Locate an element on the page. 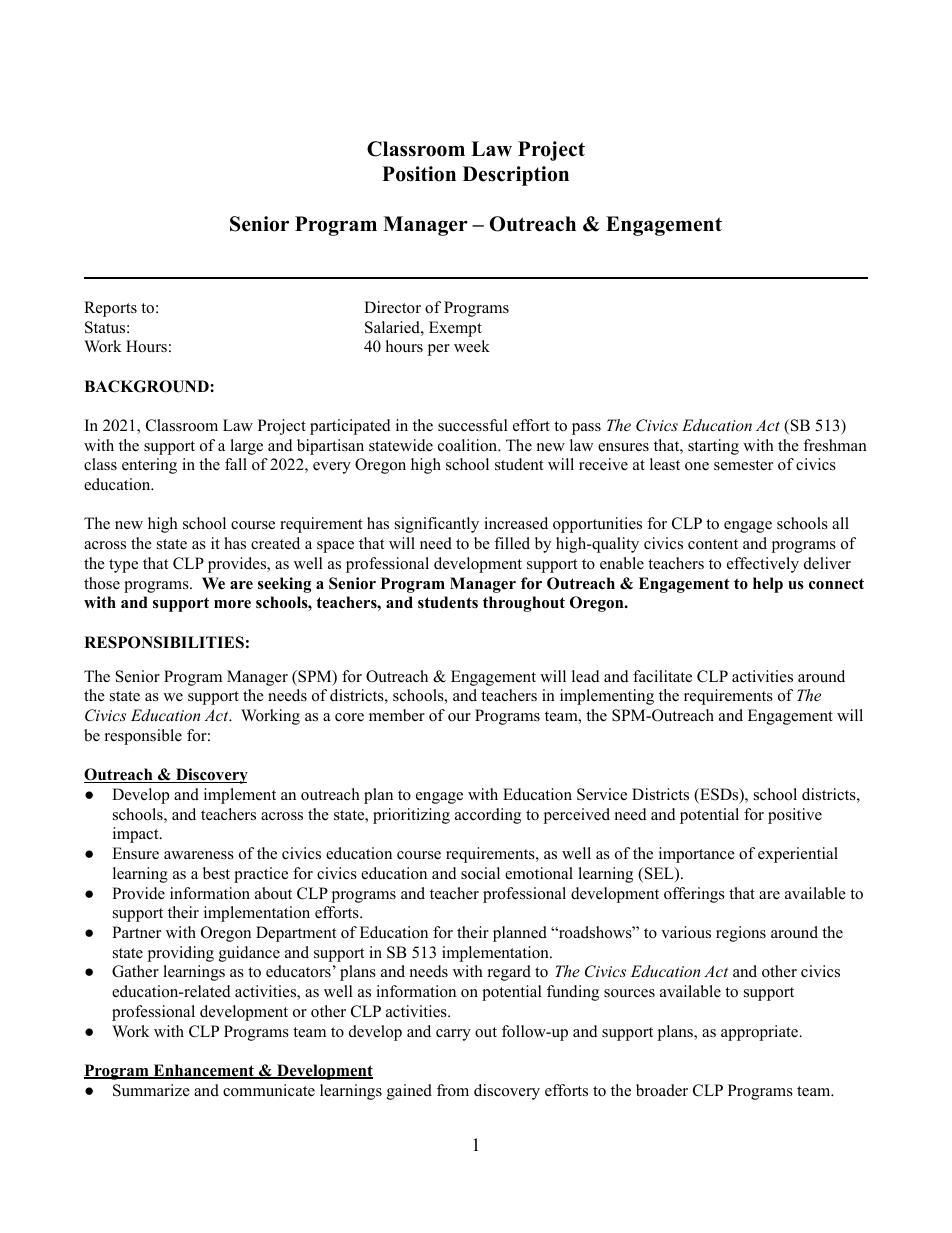 This document has height=1233, width=952. Reports is located at coordinates (110, 309).
